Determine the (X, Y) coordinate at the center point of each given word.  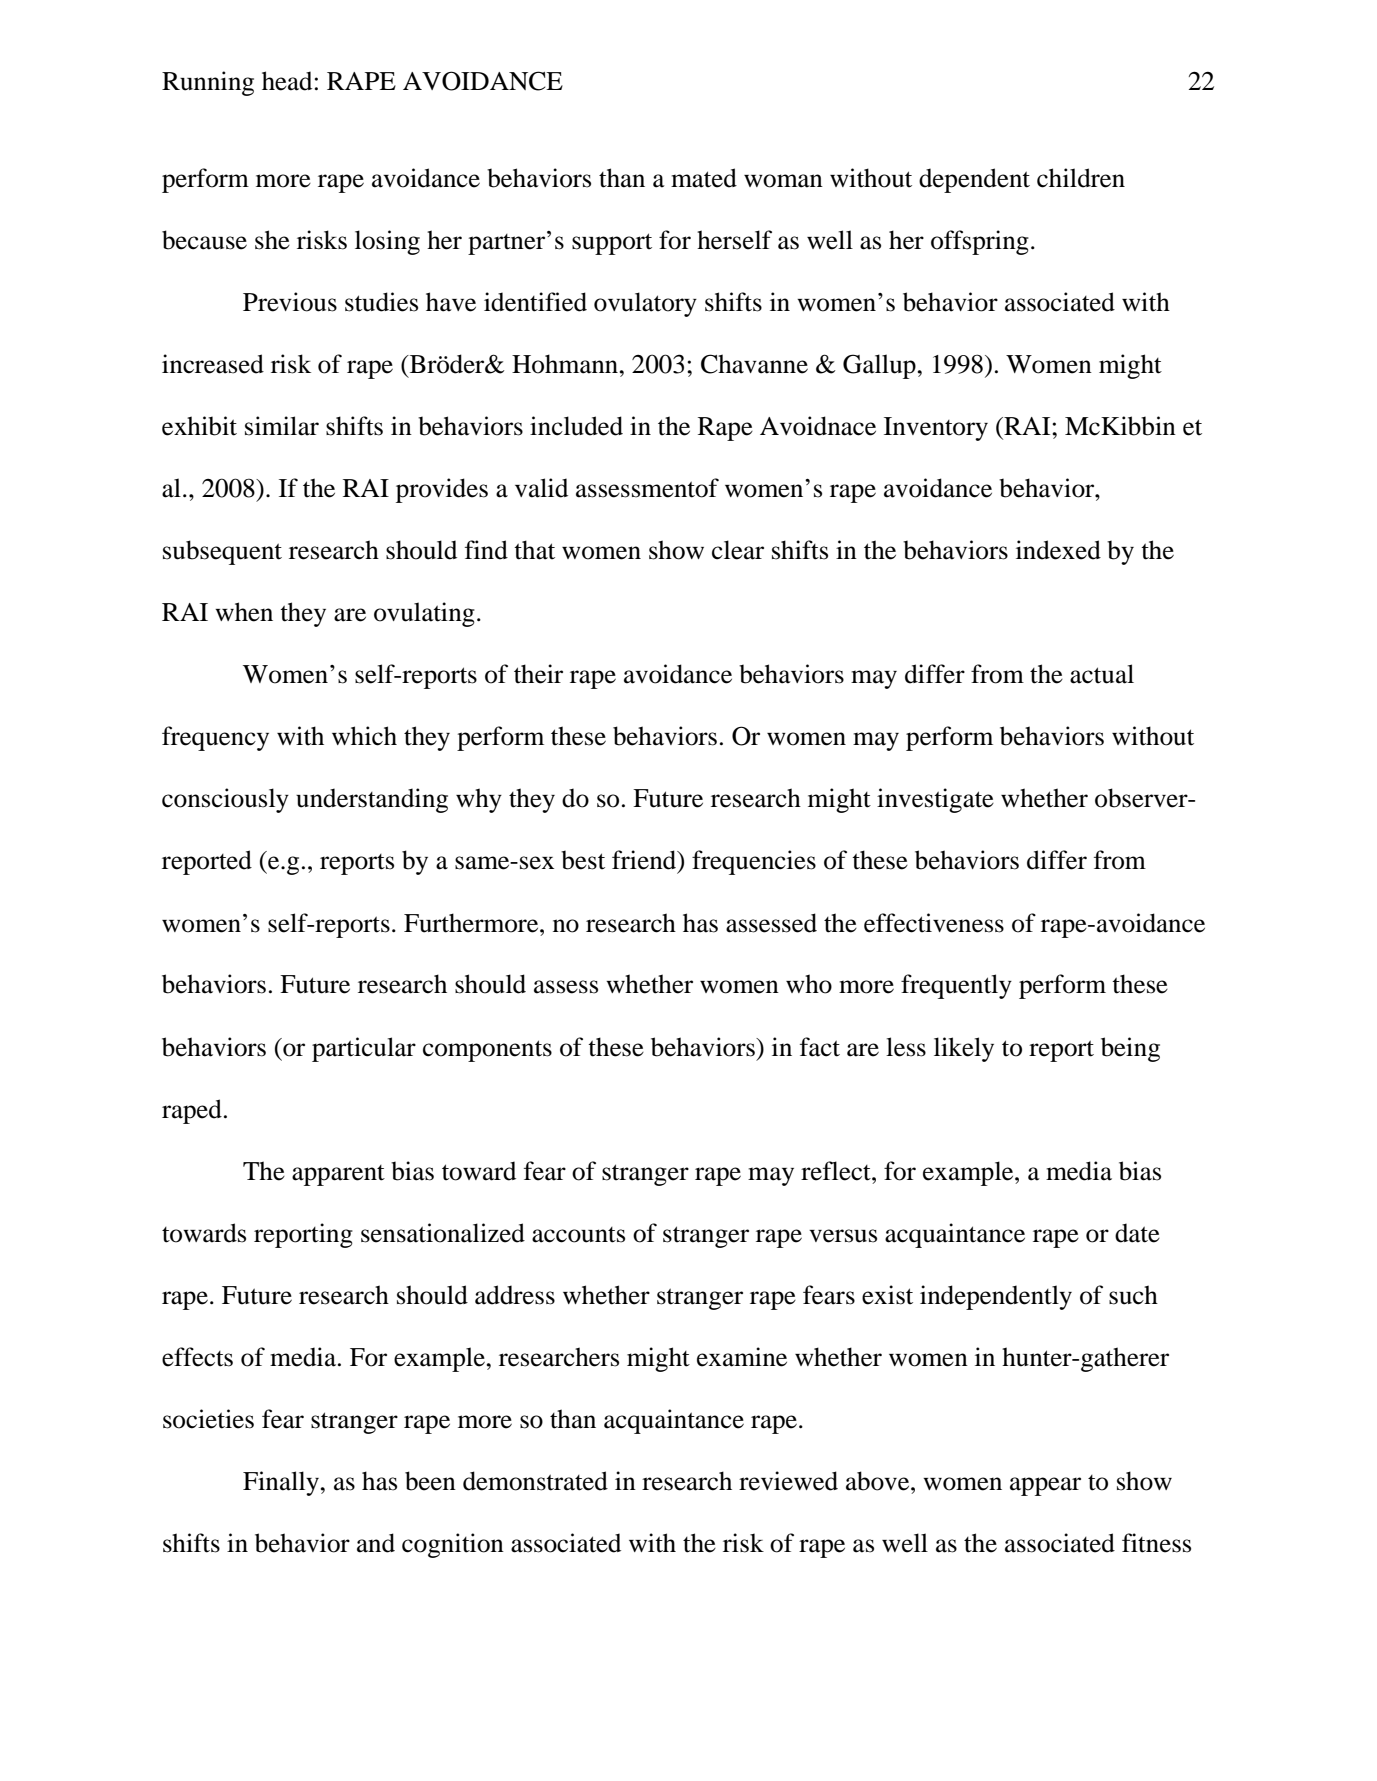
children (1081, 178)
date (1137, 1233)
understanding (372, 800)
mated (704, 178)
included (576, 426)
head (287, 81)
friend (645, 861)
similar (282, 426)
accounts (578, 1235)
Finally (282, 1483)
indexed (1058, 550)
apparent (338, 1175)
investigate (935, 800)
